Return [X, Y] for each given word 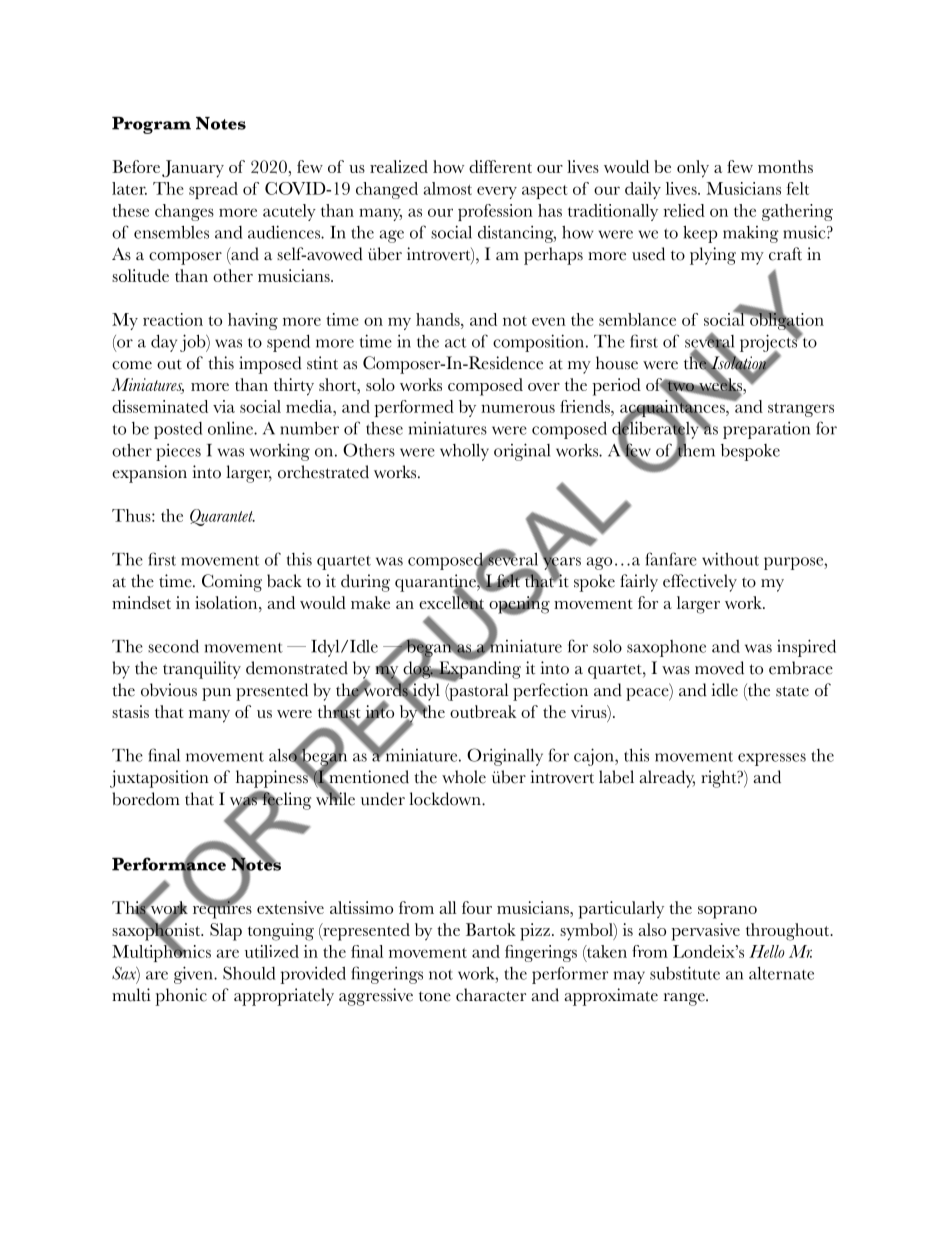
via [224, 406]
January [193, 169]
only [693, 169]
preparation [766, 430]
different [500, 166]
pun [216, 694]
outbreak [483, 711]
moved [719, 668]
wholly [464, 452]
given [194, 975]
